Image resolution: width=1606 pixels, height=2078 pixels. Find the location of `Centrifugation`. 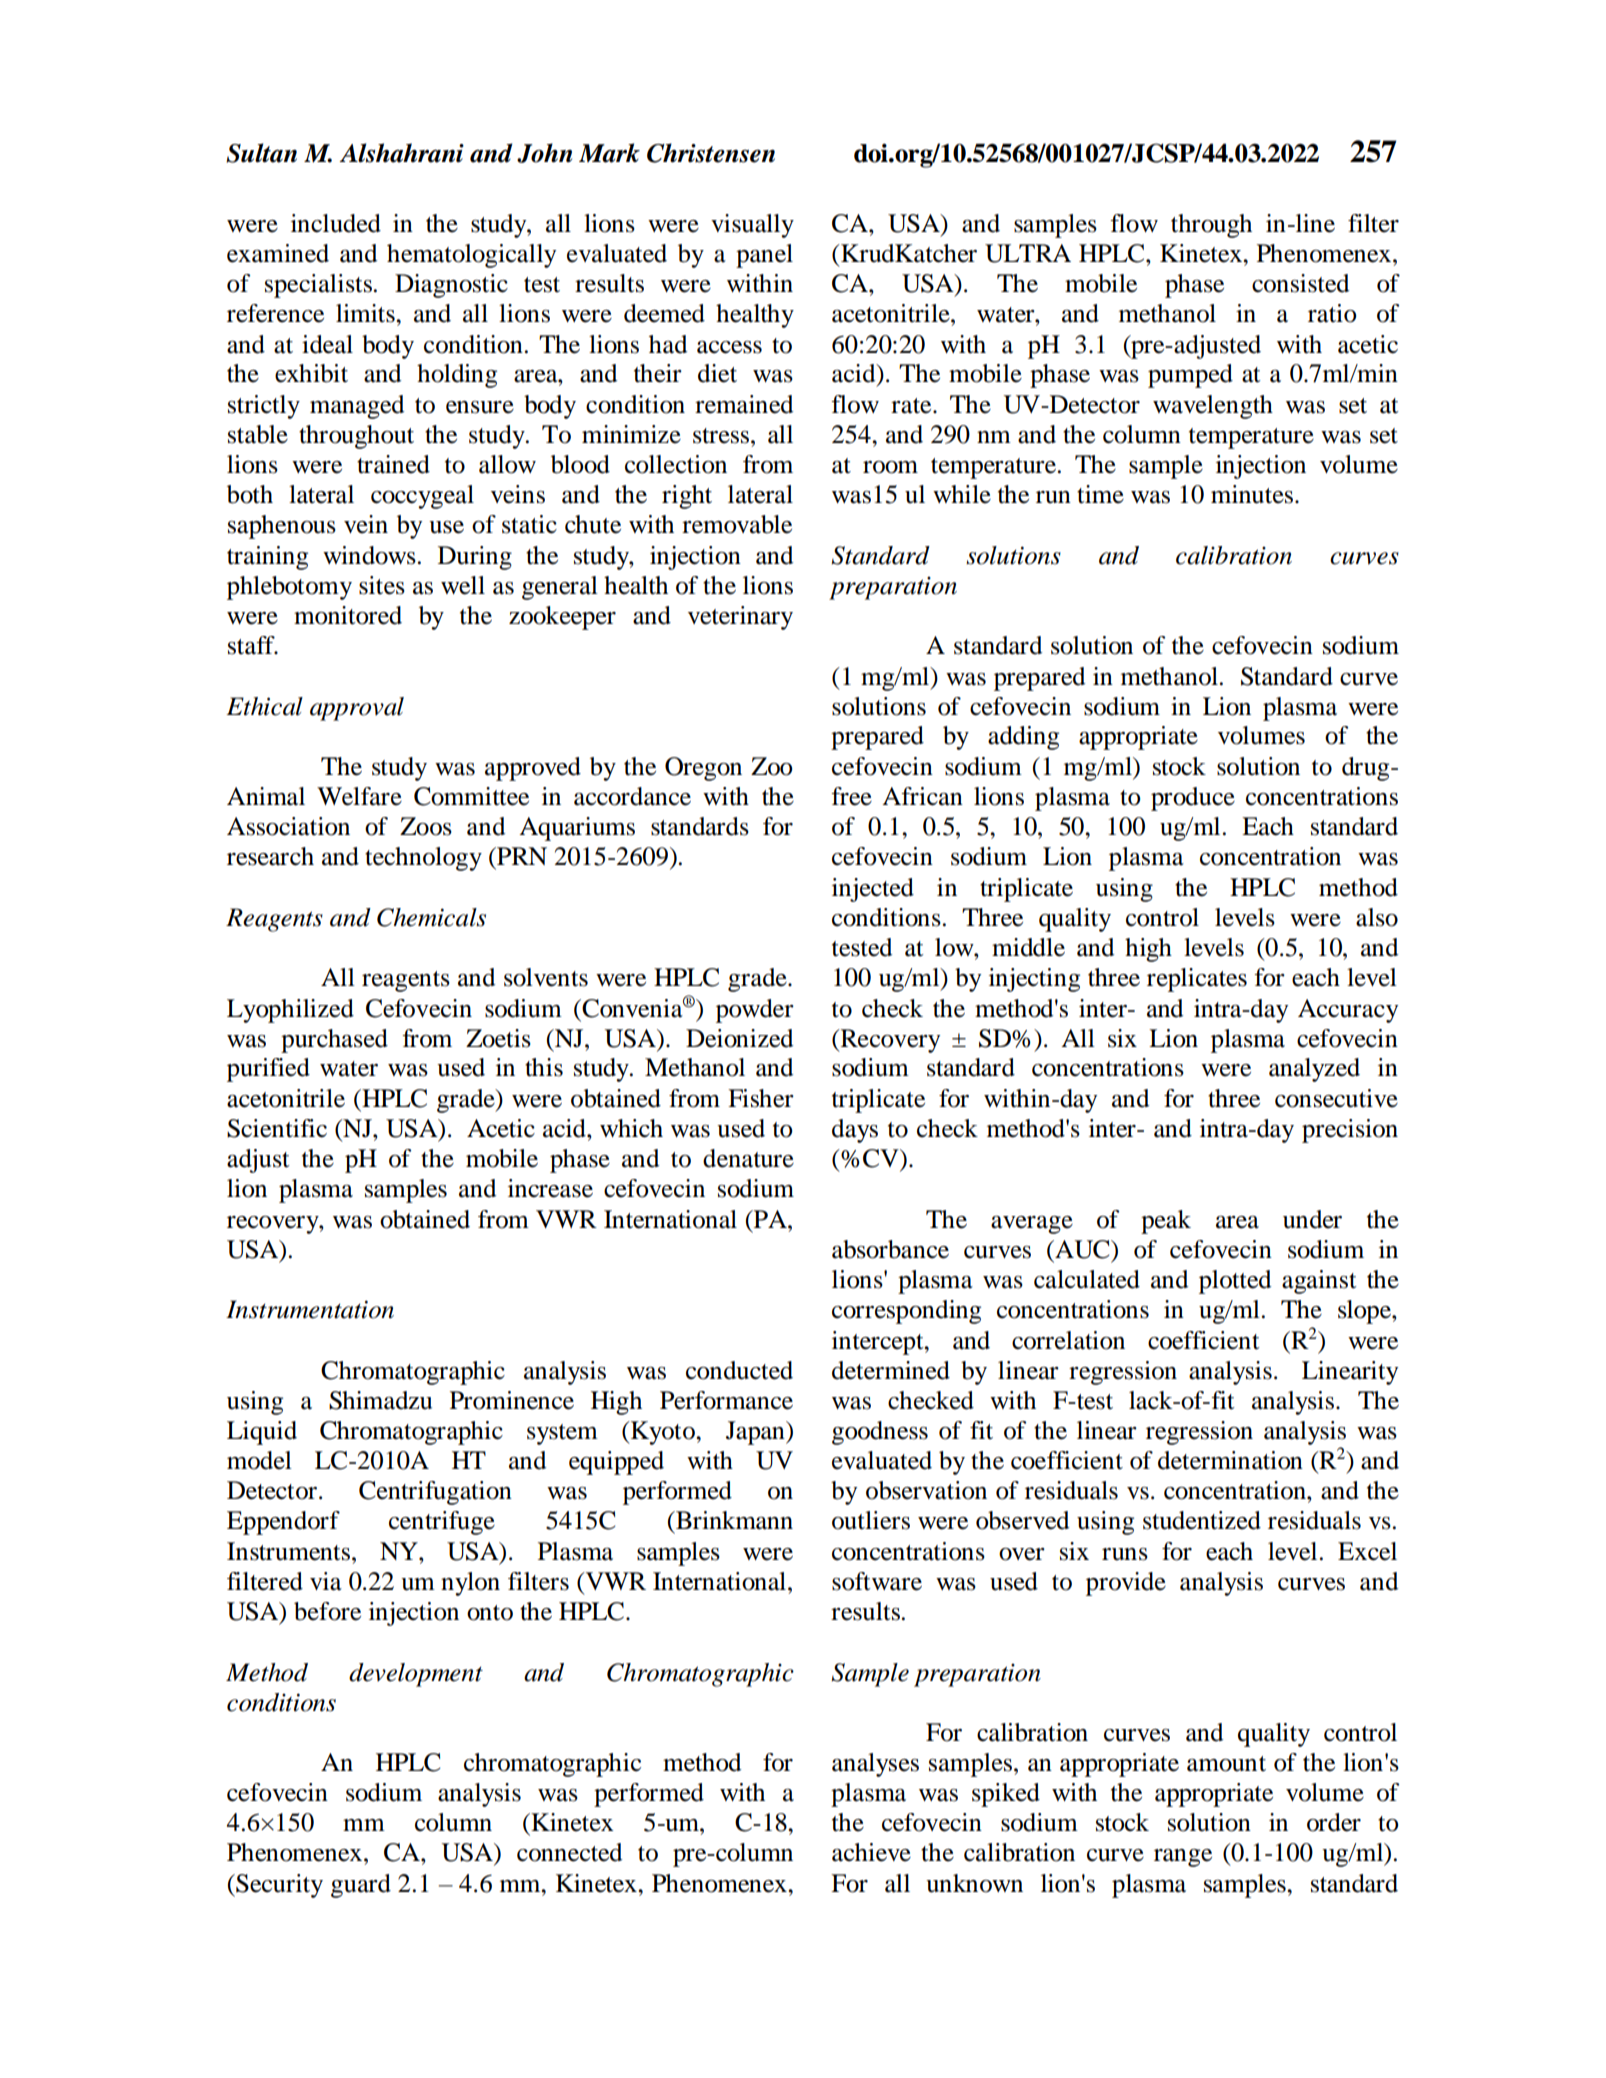

Centrifugation is located at coordinates (435, 1493).
